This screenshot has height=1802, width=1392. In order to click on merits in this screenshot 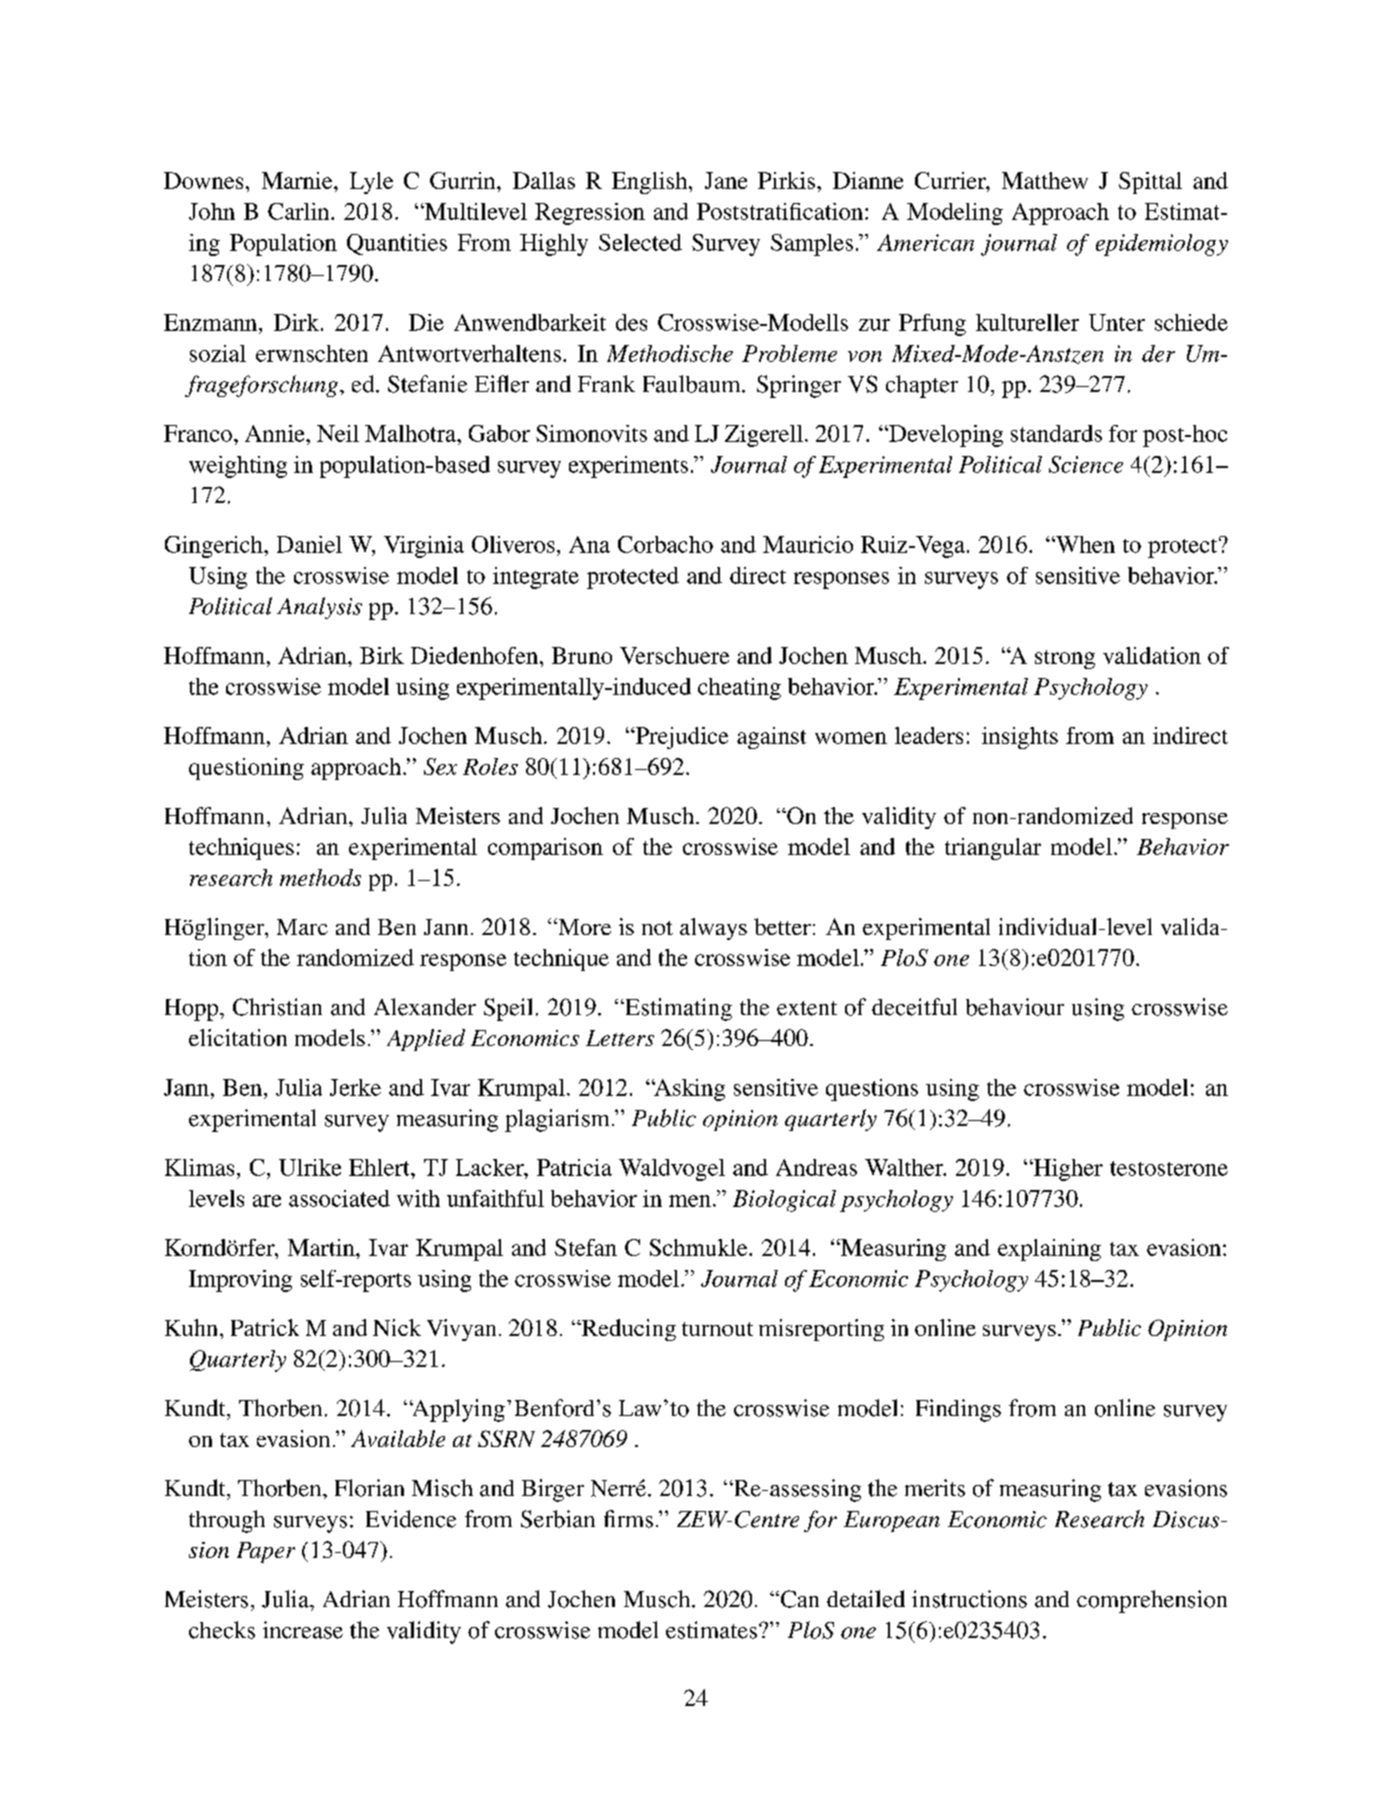, I will do `click(935, 1488)`.
